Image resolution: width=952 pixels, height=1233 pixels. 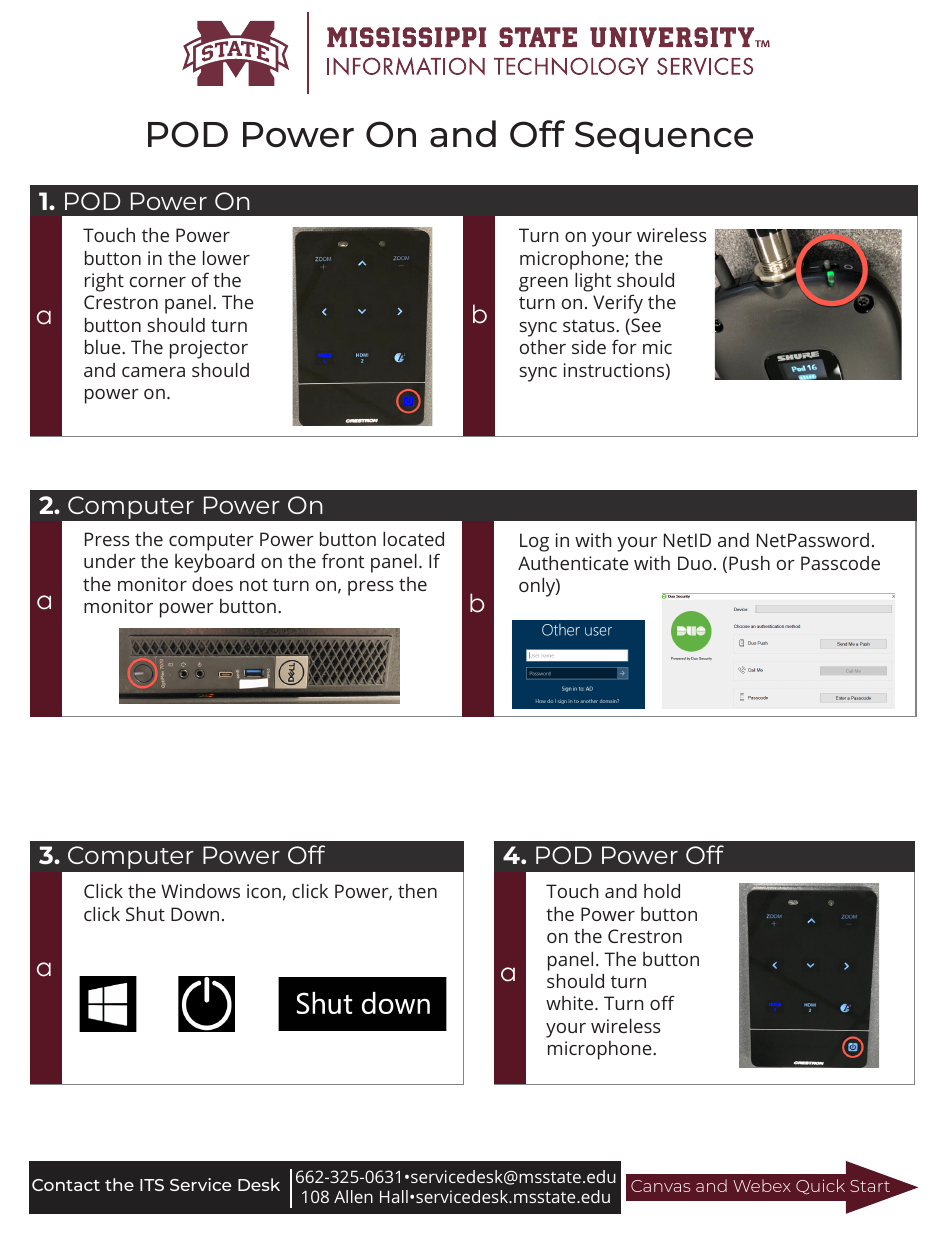 What do you see at coordinates (226, 258) in the screenshot?
I see `lower` at bounding box center [226, 258].
